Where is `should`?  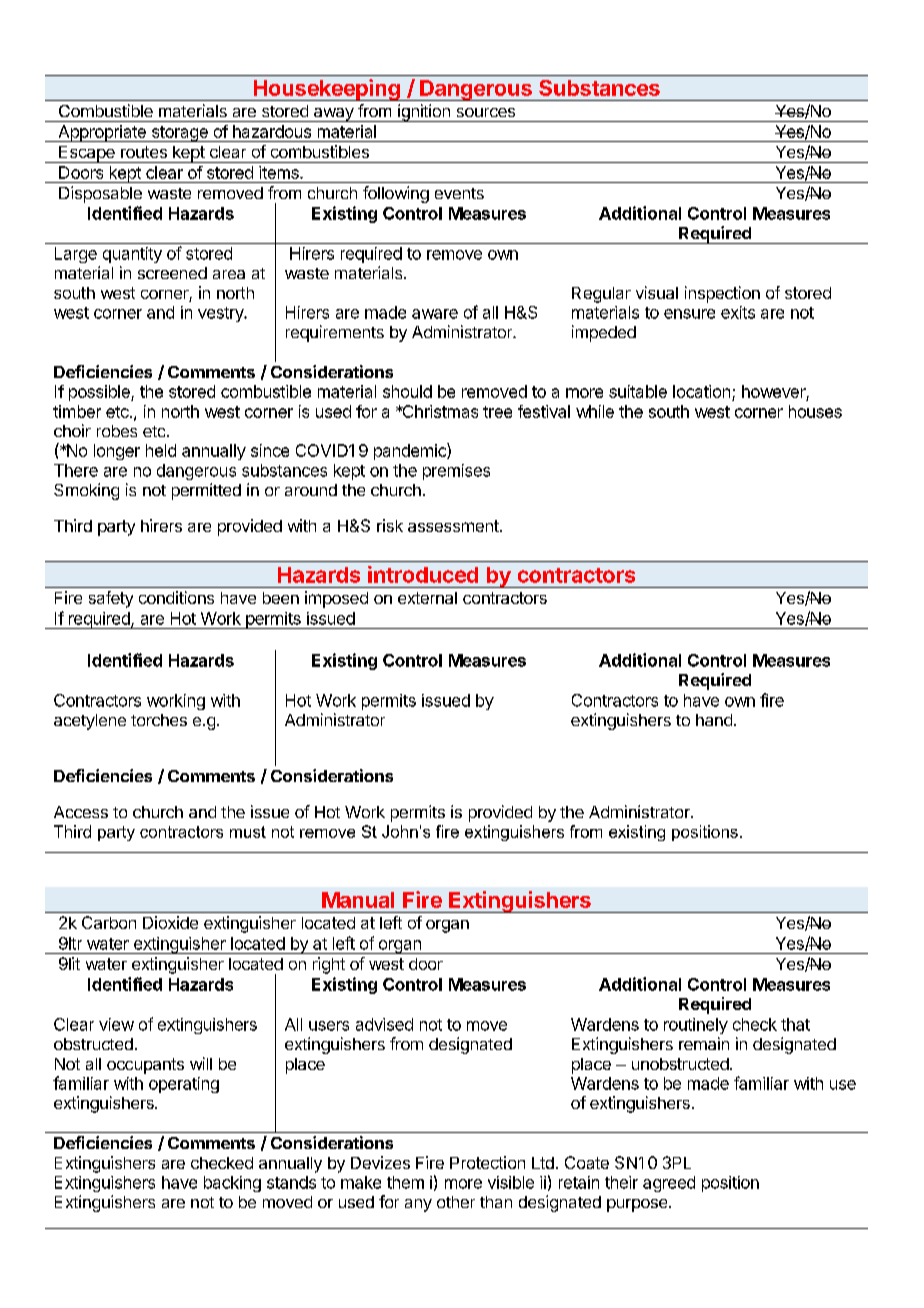
should is located at coordinates (407, 391).
